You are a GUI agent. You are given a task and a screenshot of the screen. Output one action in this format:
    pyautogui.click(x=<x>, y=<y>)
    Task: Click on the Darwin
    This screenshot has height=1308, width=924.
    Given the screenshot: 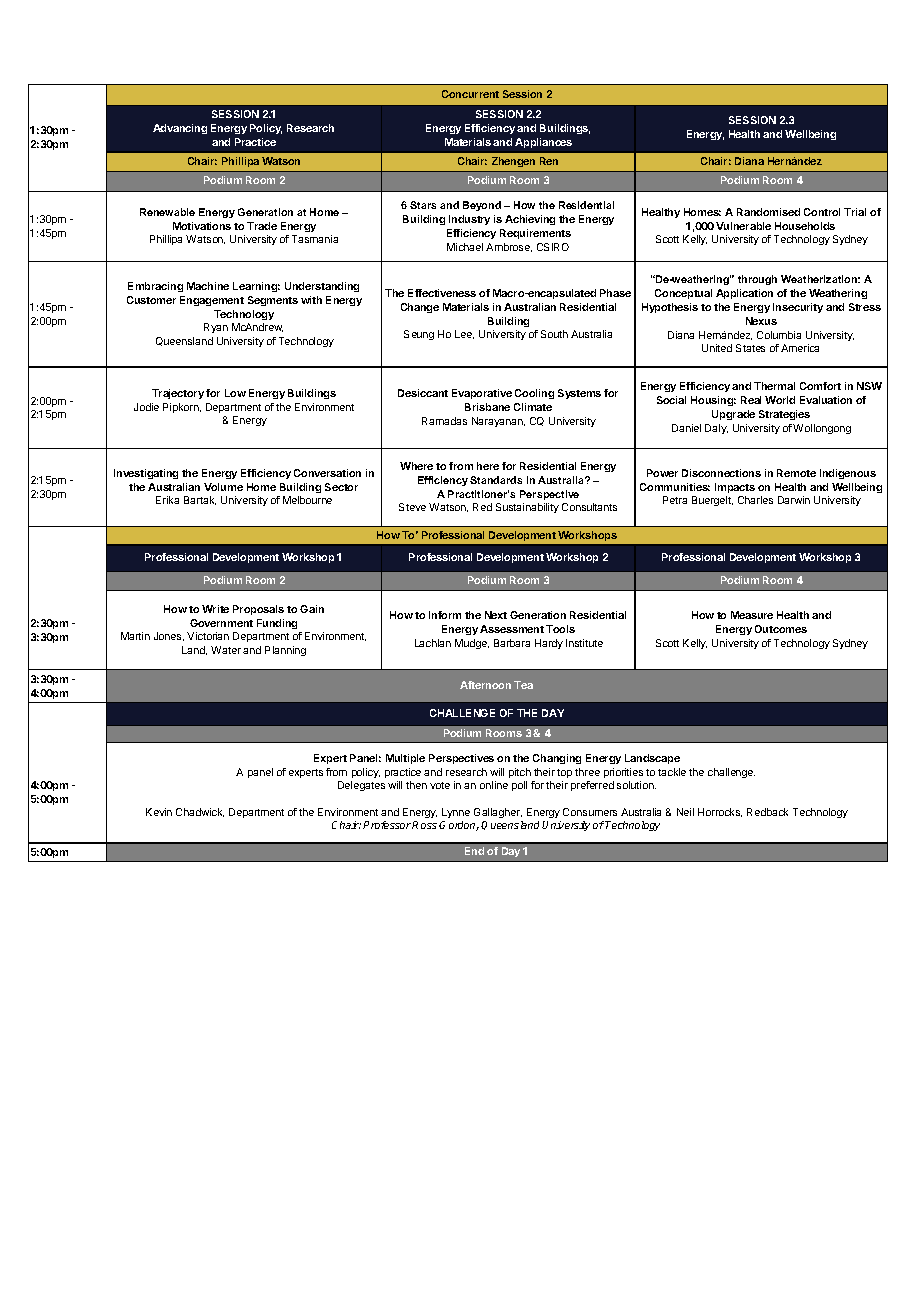 What is the action you would take?
    pyautogui.click(x=794, y=500)
